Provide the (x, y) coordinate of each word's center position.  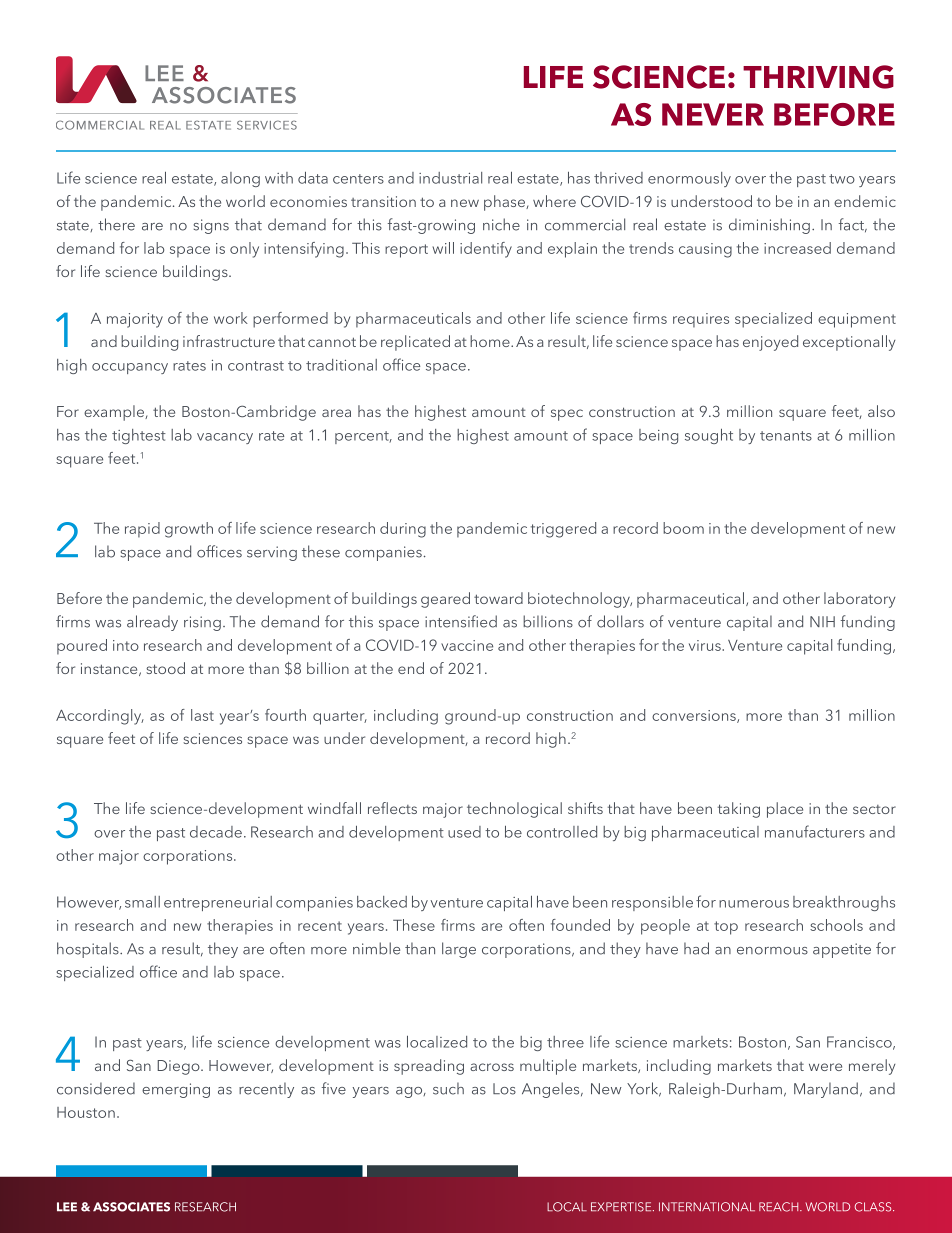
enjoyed (770, 343)
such (448, 1088)
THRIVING (818, 77)
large (459, 950)
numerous (754, 904)
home (491, 341)
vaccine (467, 645)
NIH (822, 621)
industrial (450, 178)
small (142, 902)
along (240, 179)
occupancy (130, 368)
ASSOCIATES (131, 1207)
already (152, 623)
